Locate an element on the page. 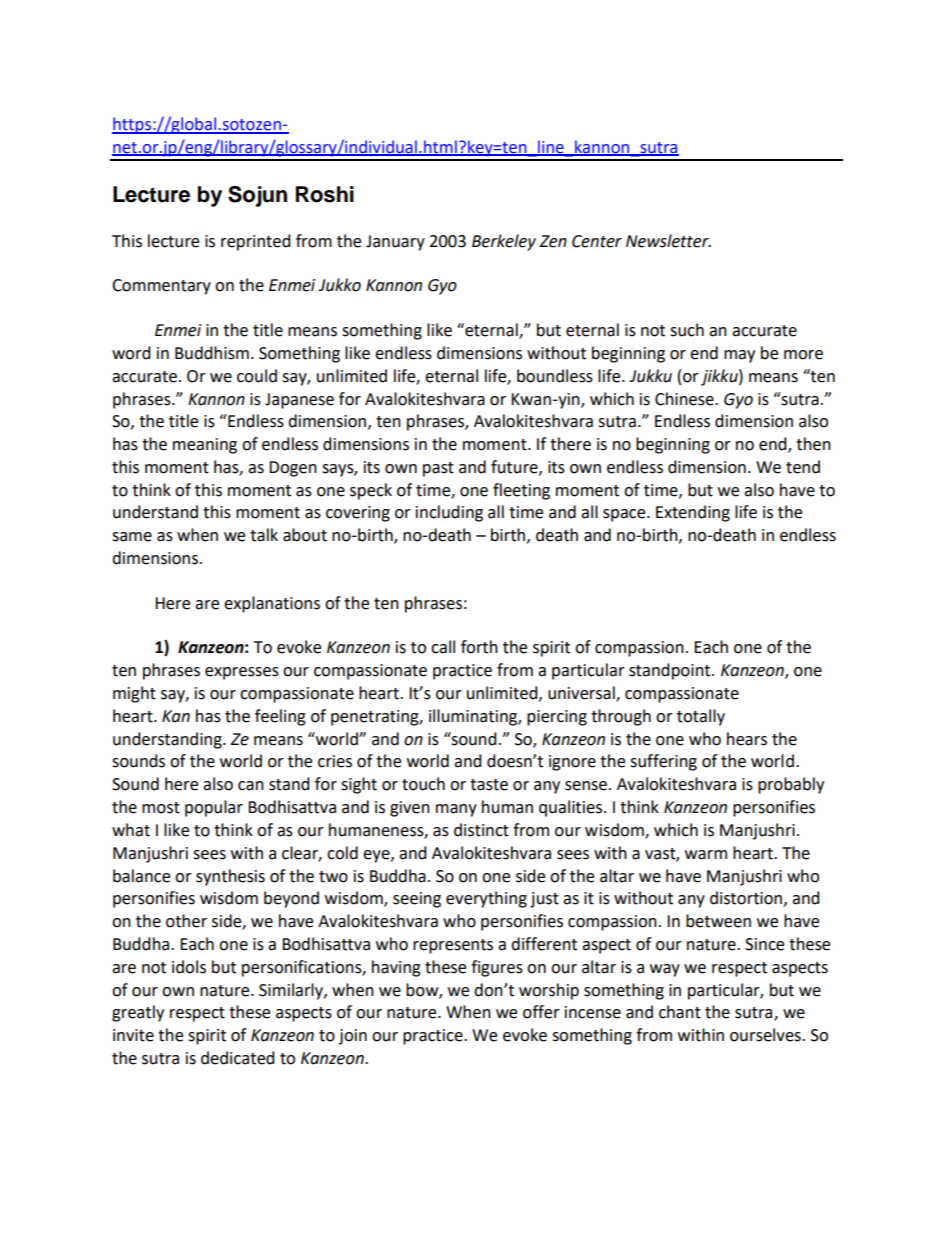 Image resolution: width=952 pixels, height=1233 pixels. offer is located at coordinates (541, 1012).
